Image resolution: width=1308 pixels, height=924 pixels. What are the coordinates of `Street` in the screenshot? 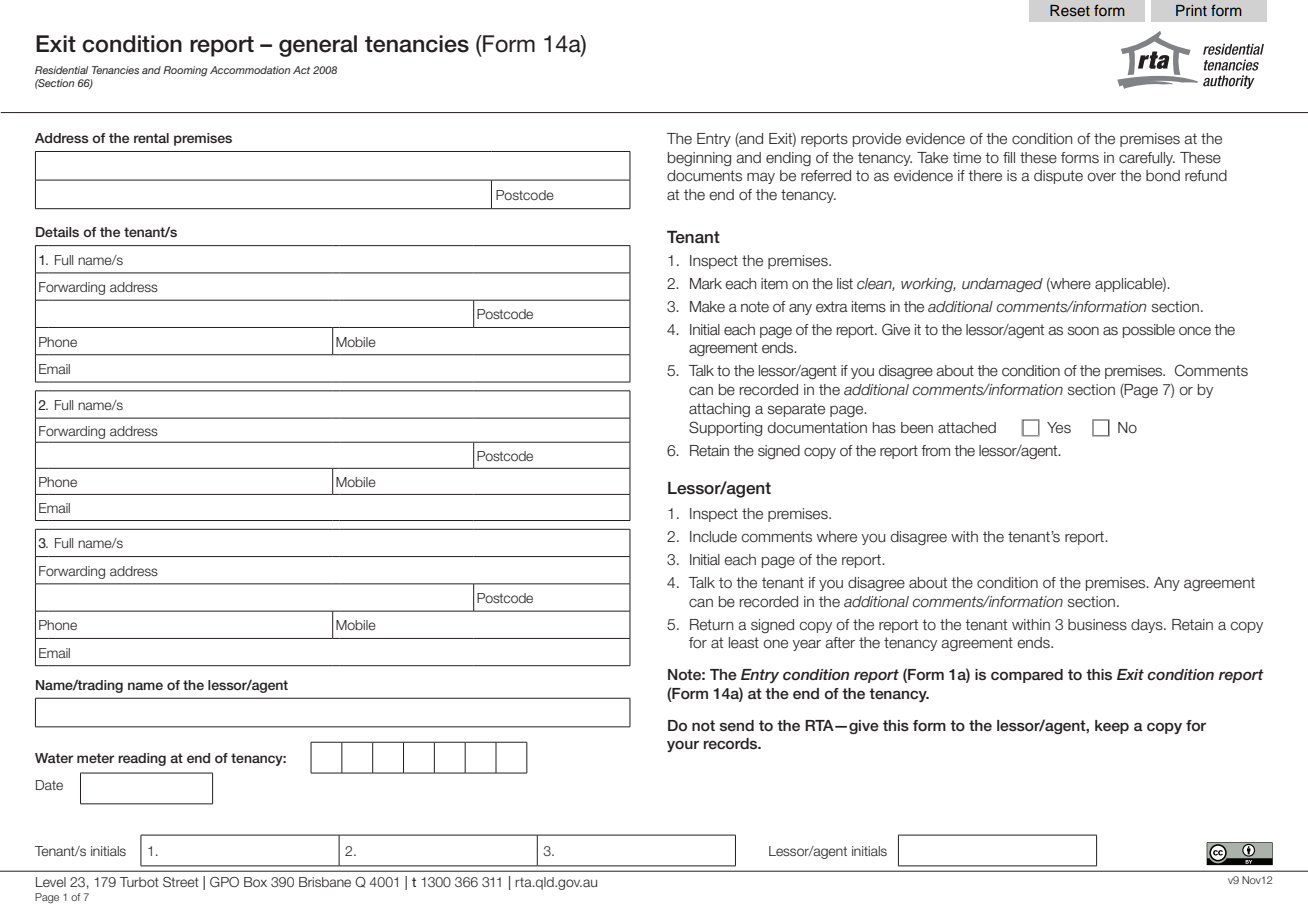 It's located at (181, 882).
